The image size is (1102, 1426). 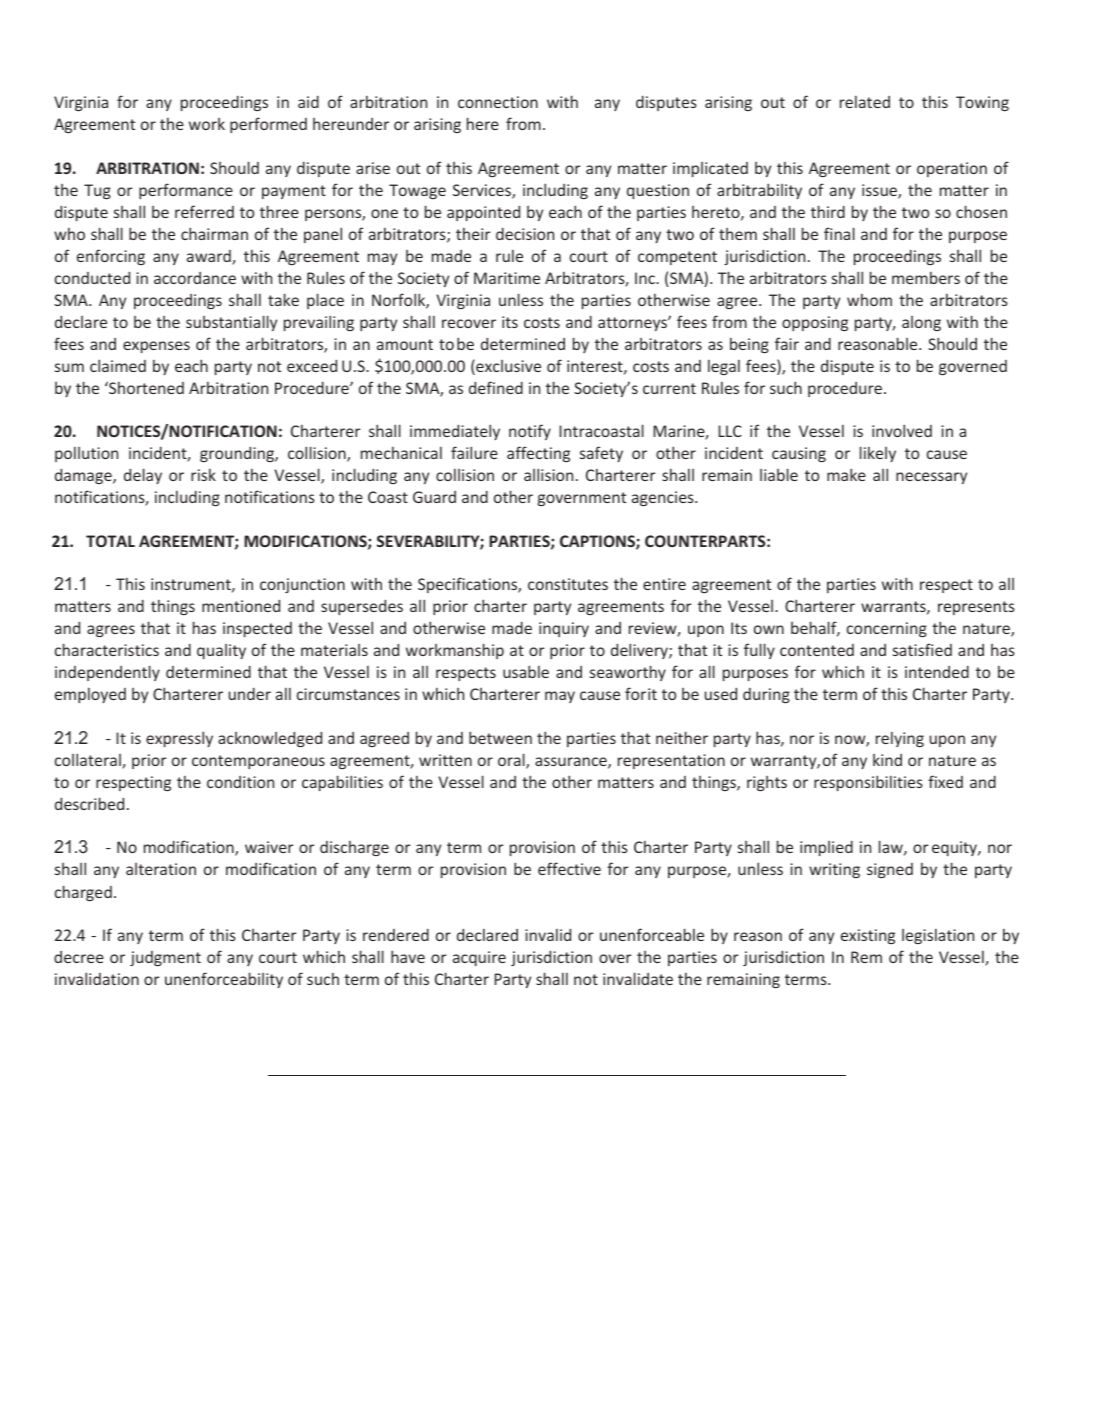 What do you see at coordinates (902, 430) in the page?
I see `involved` at bounding box center [902, 430].
